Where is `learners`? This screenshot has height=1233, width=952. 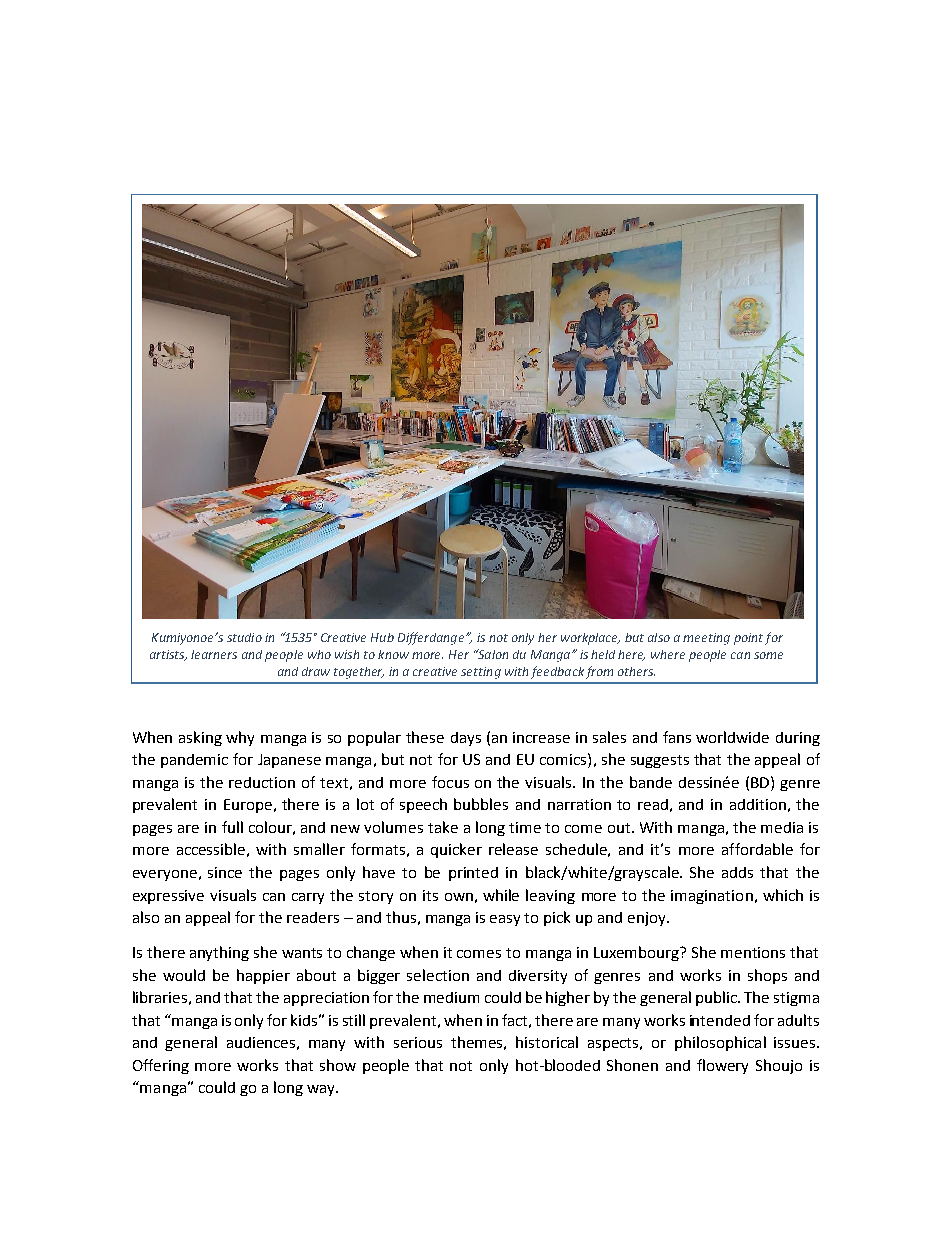 learners is located at coordinates (214, 654).
